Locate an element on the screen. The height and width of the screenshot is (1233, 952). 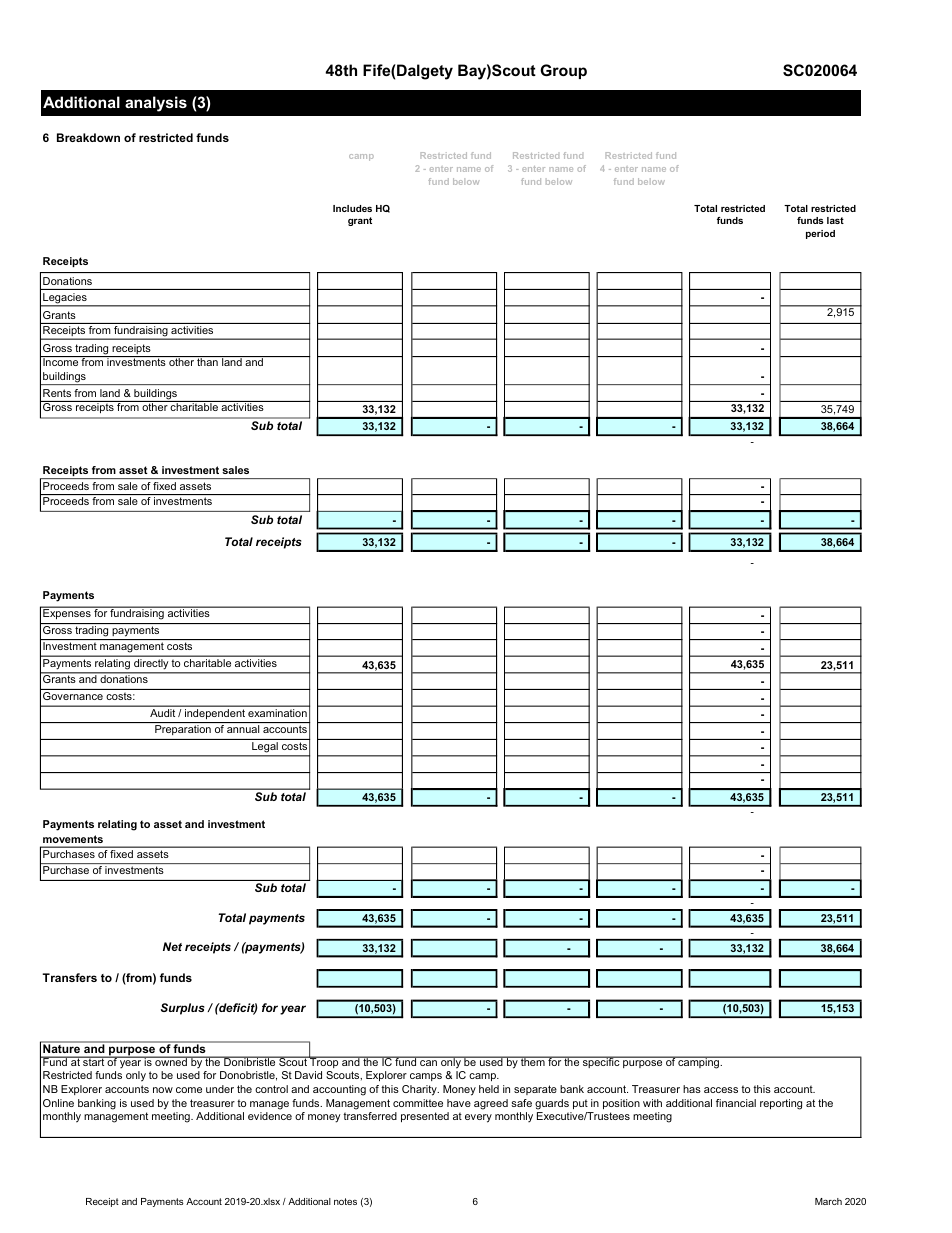
movements is located at coordinates (73, 839).
